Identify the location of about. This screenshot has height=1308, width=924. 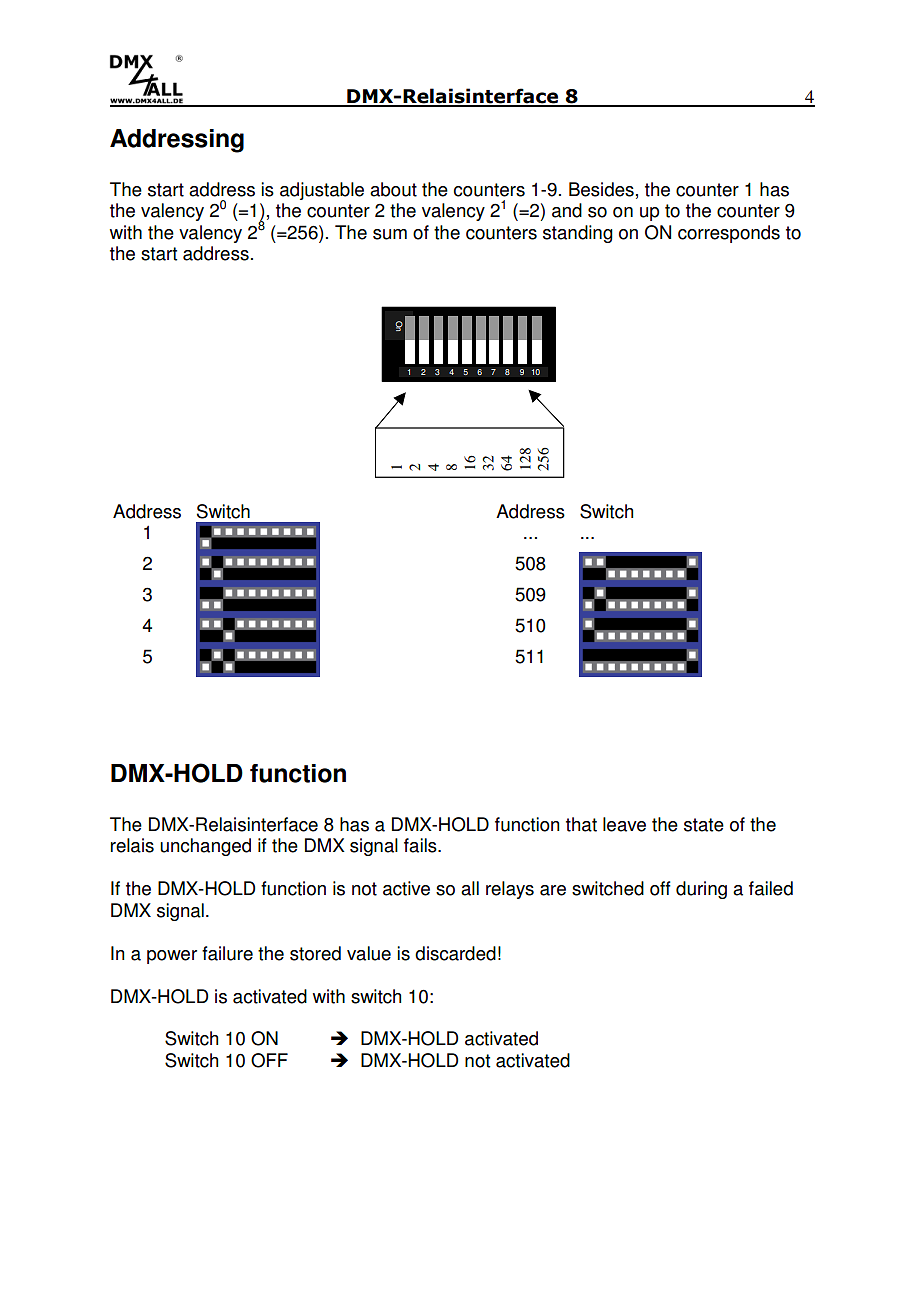
(393, 189).
